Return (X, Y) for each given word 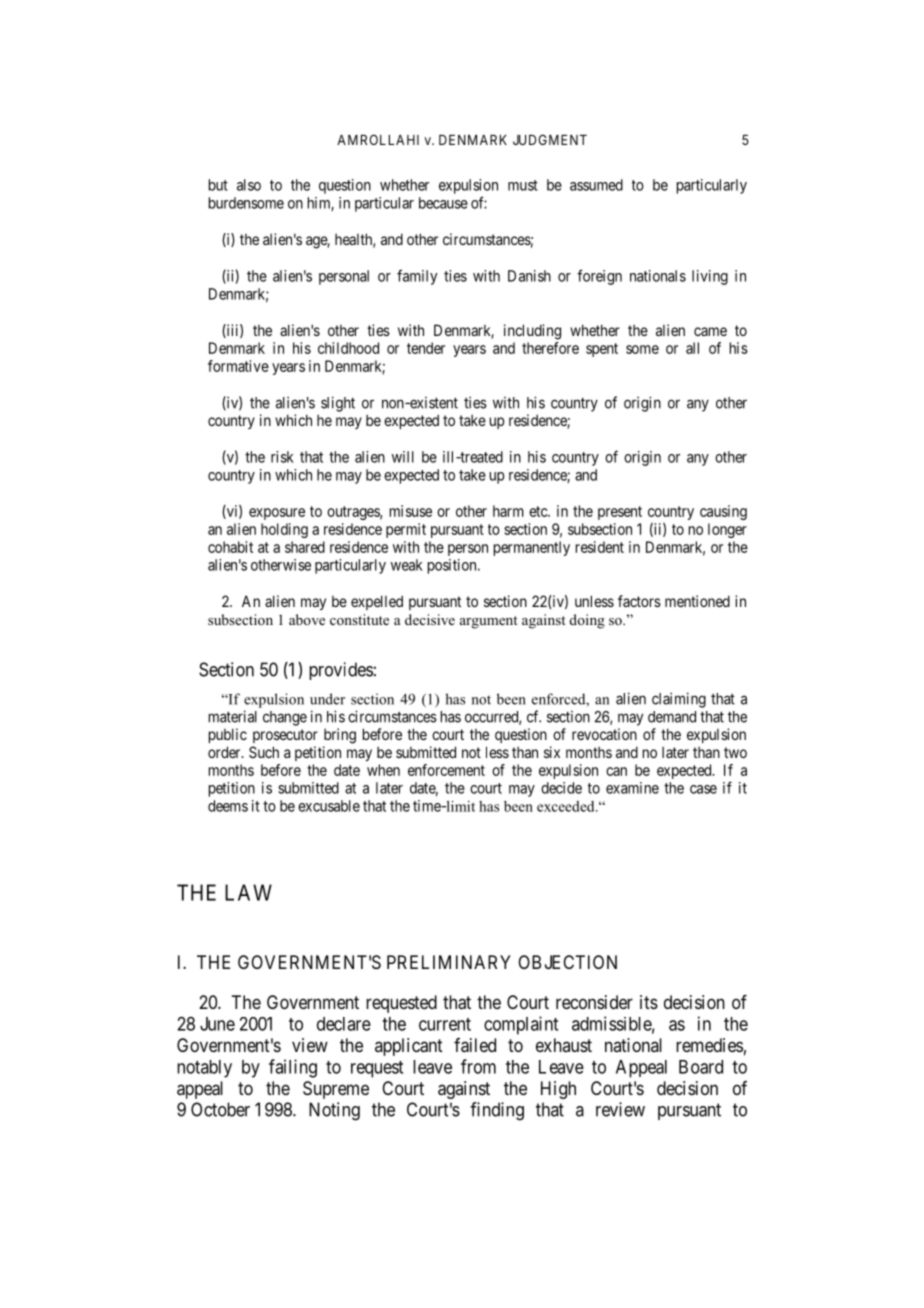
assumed (596, 185)
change (285, 718)
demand (672, 717)
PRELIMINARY (449, 962)
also (249, 185)
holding (284, 530)
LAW (248, 892)
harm (508, 511)
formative (238, 366)
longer (727, 530)
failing (293, 1068)
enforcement (446, 770)
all (692, 348)
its (649, 1002)
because (443, 203)
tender (426, 348)
